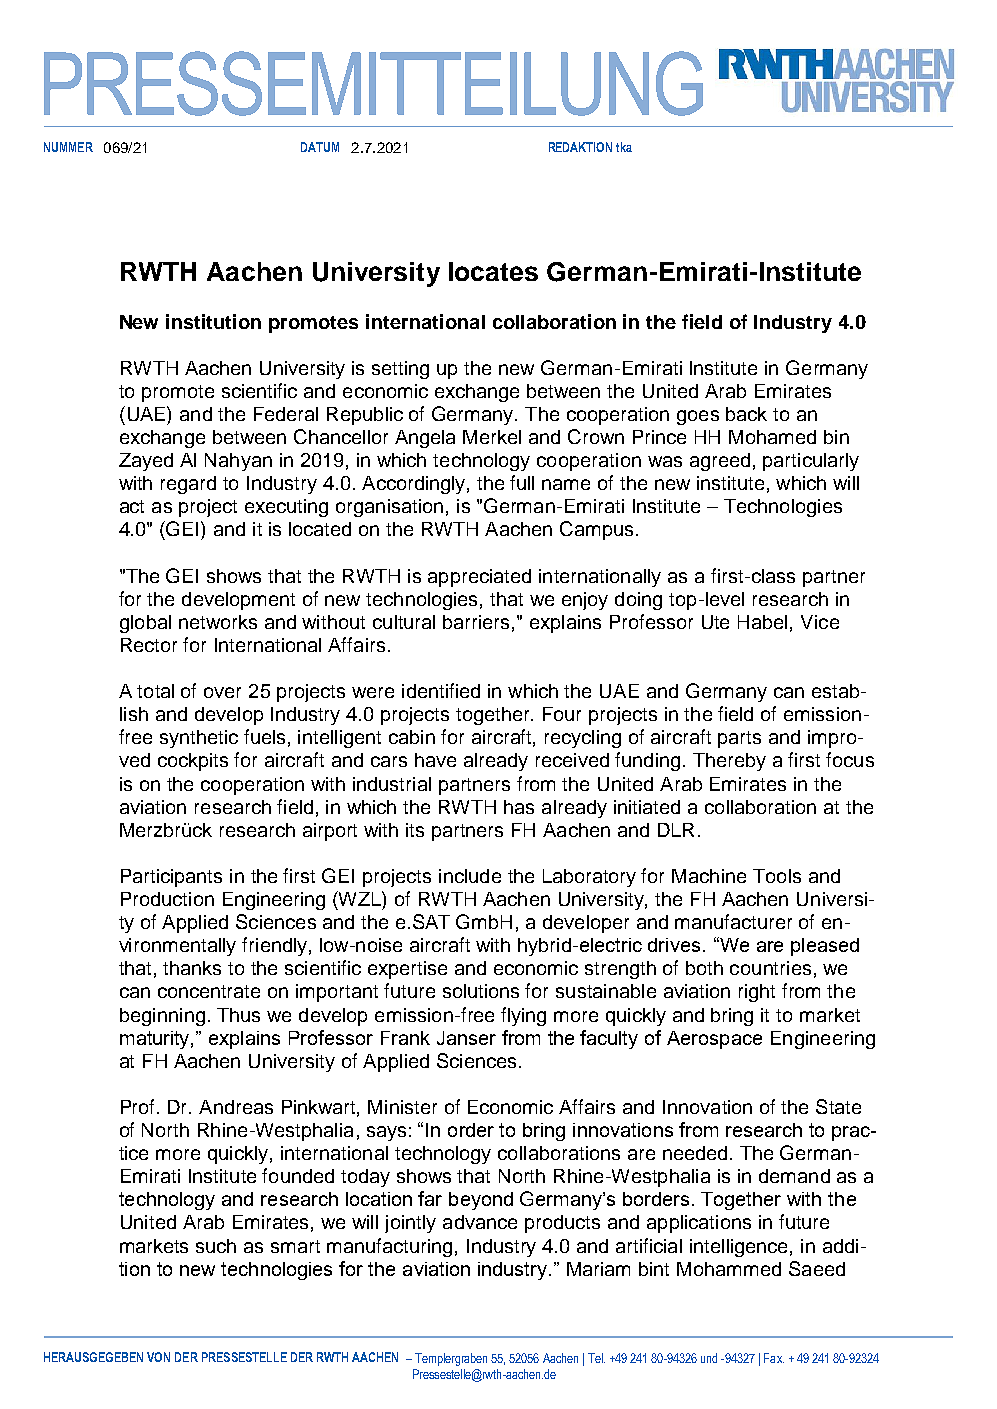 Image resolution: width=997 pixels, height=1409 pixels. I want to click on manufacturing, so click(389, 1247).
